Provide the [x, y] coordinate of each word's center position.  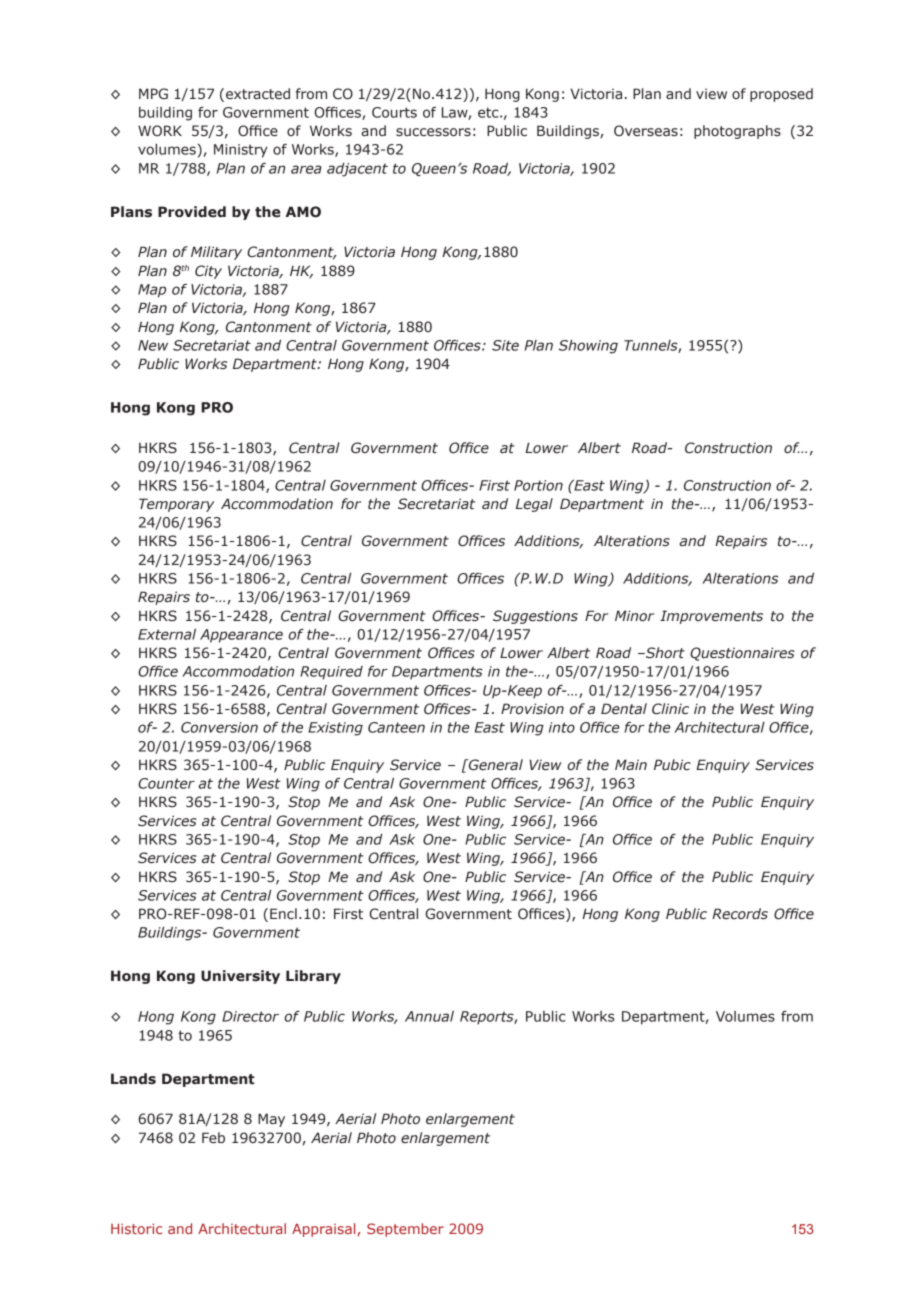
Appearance [241, 636]
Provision [532, 709]
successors [433, 132]
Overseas [646, 131]
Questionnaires [742, 654]
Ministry [241, 151]
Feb [213, 1138]
